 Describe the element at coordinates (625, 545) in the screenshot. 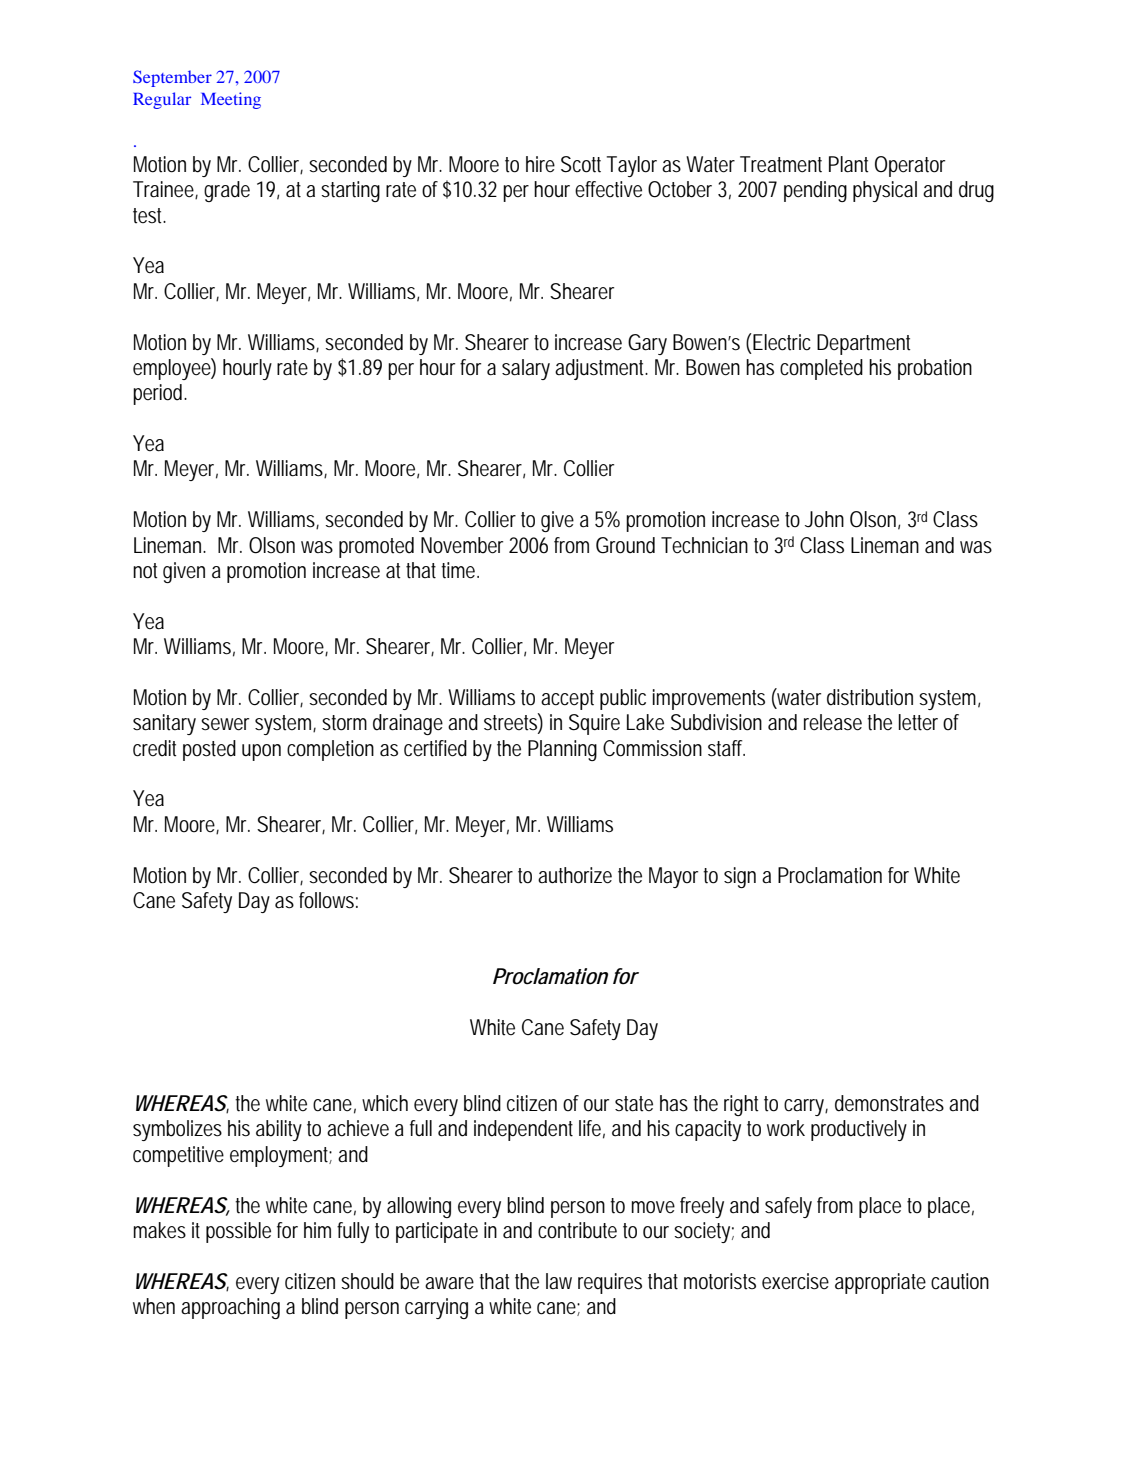

I see `Ground` at that location.
